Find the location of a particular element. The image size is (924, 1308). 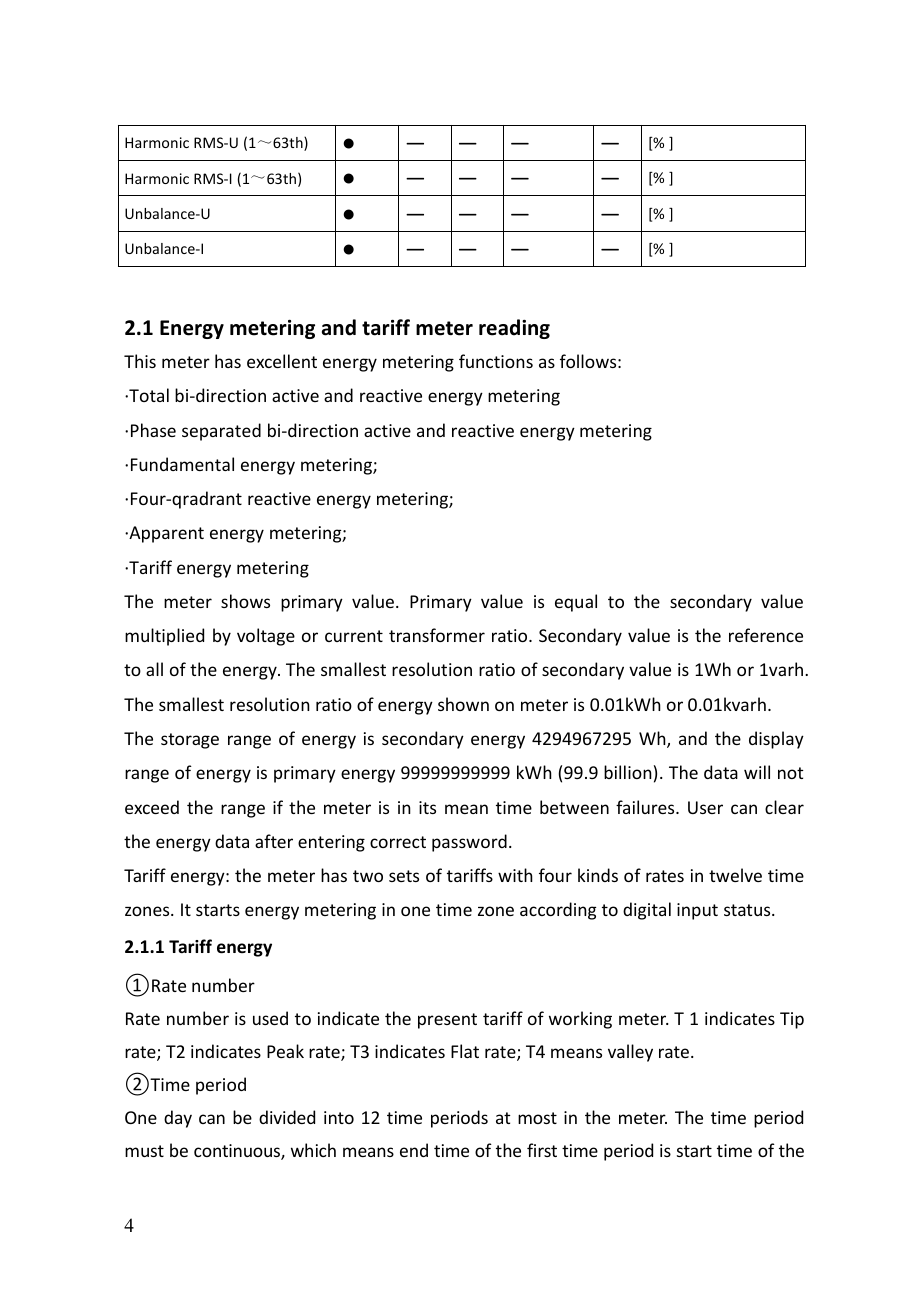

equal is located at coordinates (576, 603).
